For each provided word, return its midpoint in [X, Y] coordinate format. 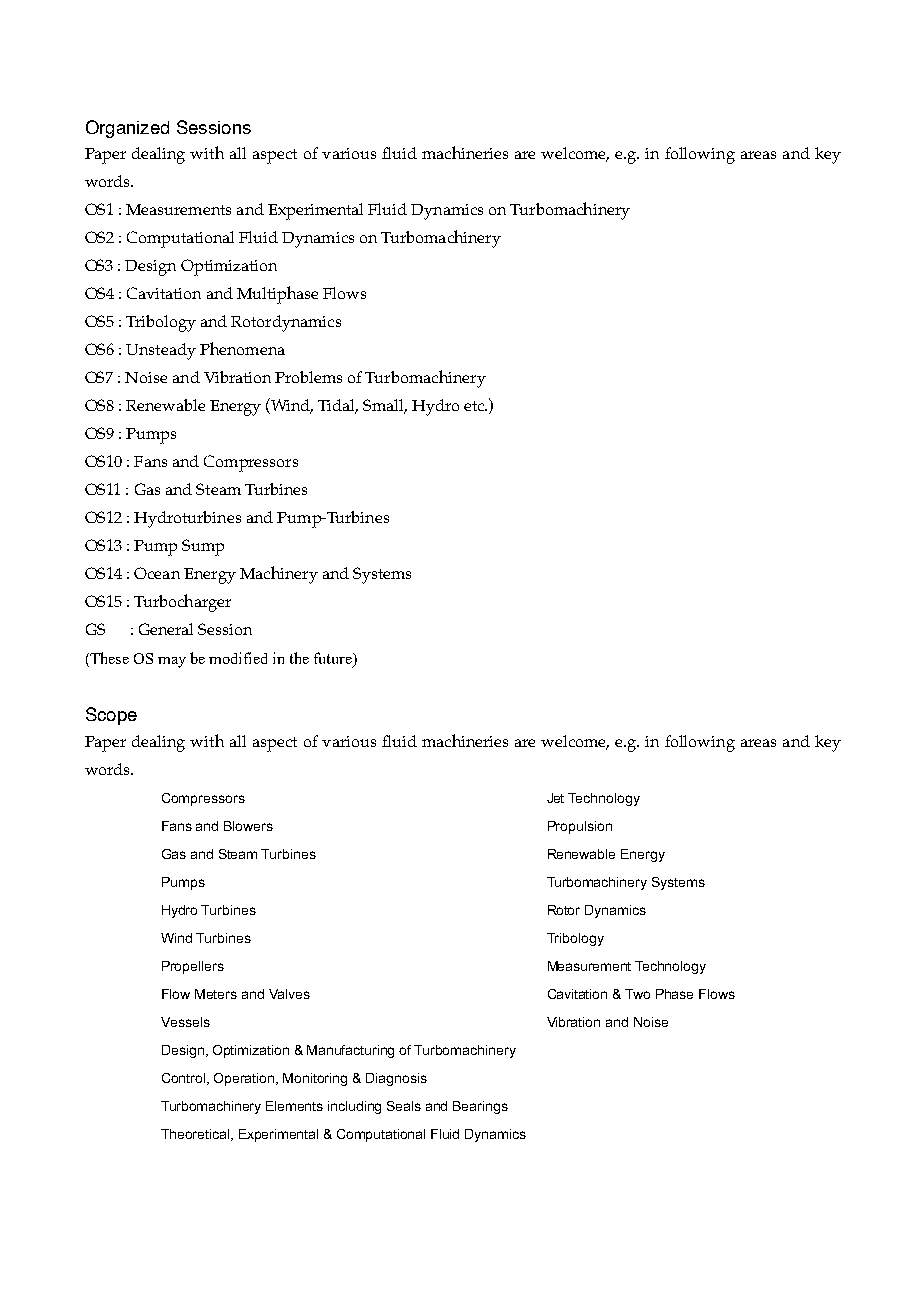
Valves [289, 994]
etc [475, 406]
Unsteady [161, 351]
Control [185, 1079]
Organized [127, 129]
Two [637, 994]
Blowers [248, 826]
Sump [203, 547]
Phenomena [242, 348]
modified [238, 658]
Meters [216, 994]
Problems [308, 377]
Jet [555, 798]
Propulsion [580, 827]
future [334, 659]
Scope [111, 716]
